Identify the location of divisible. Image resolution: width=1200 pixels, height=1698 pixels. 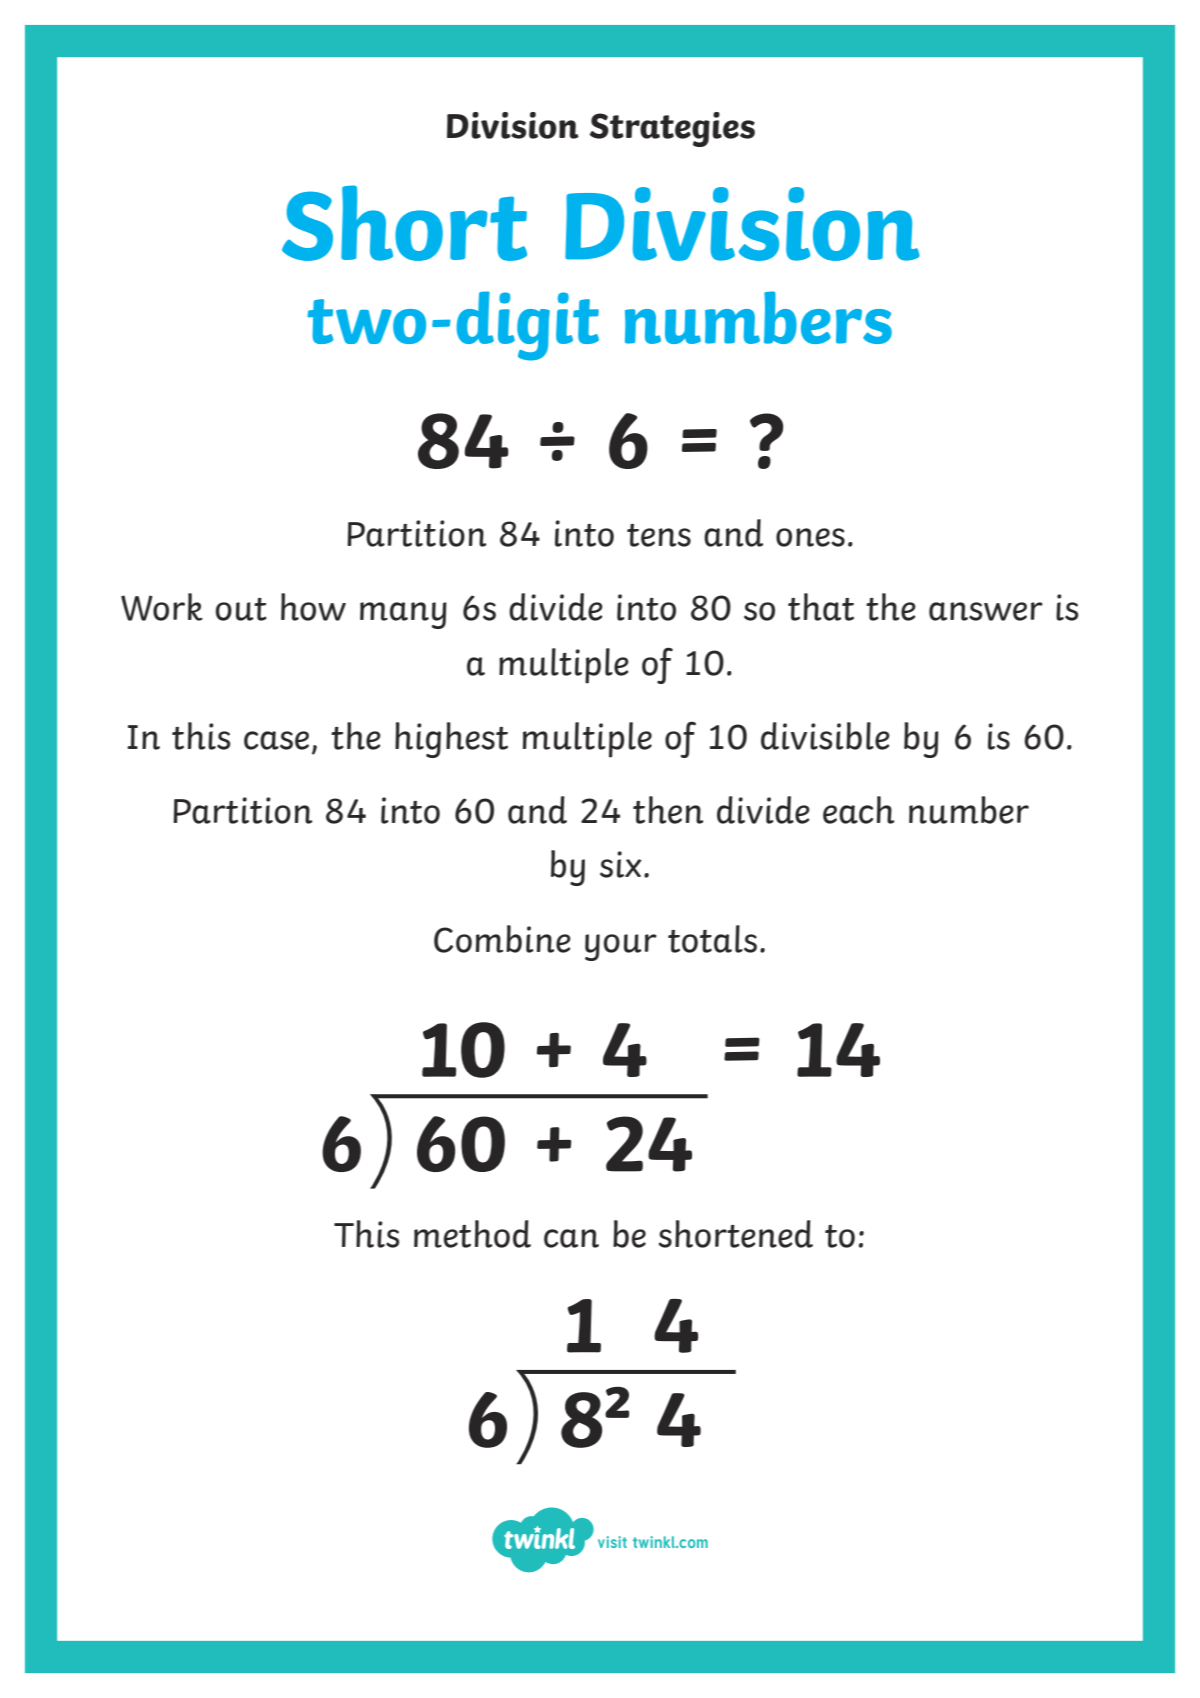
(825, 736).
